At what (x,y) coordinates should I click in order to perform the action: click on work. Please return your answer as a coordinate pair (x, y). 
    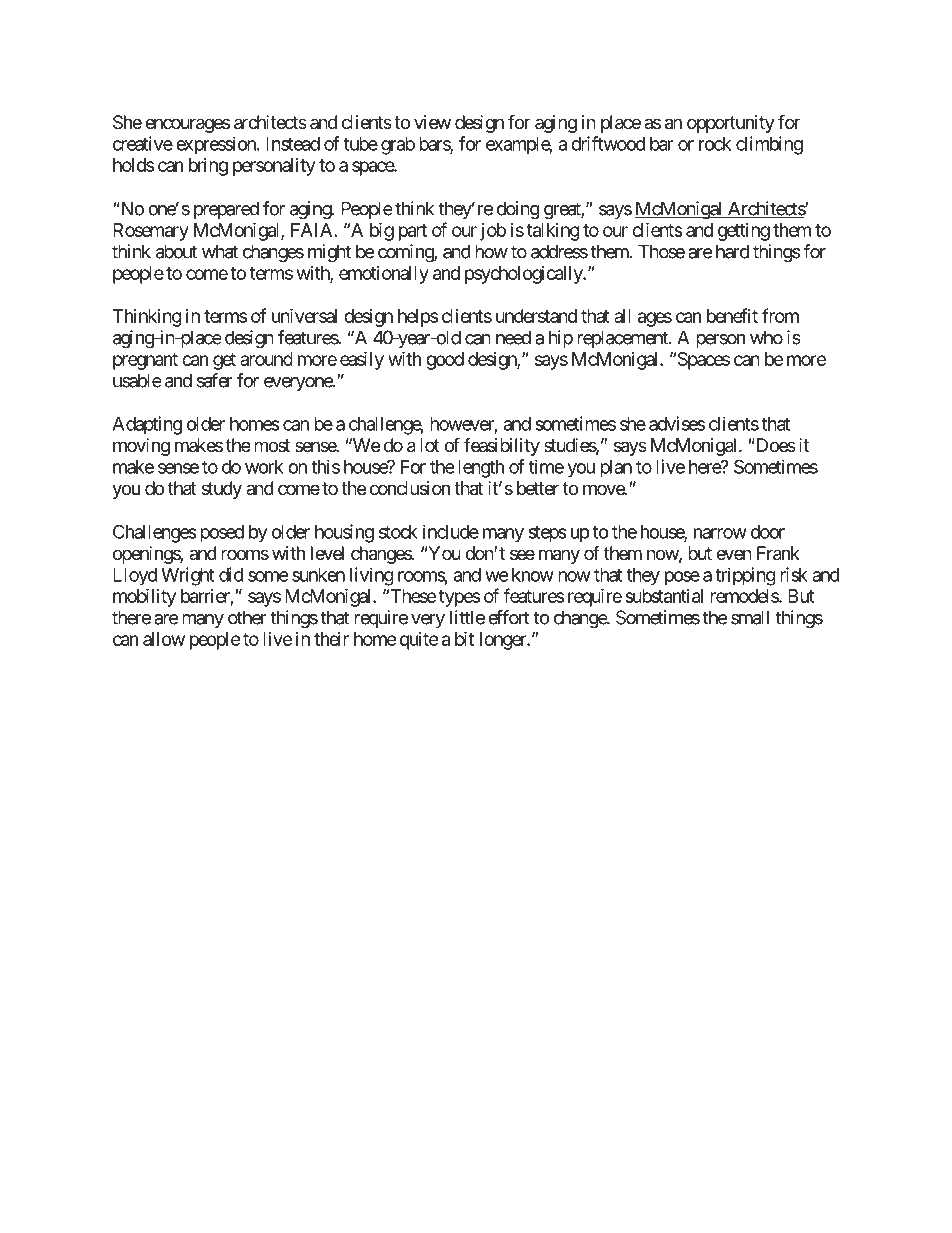
    Looking at the image, I should click on (264, 467).
